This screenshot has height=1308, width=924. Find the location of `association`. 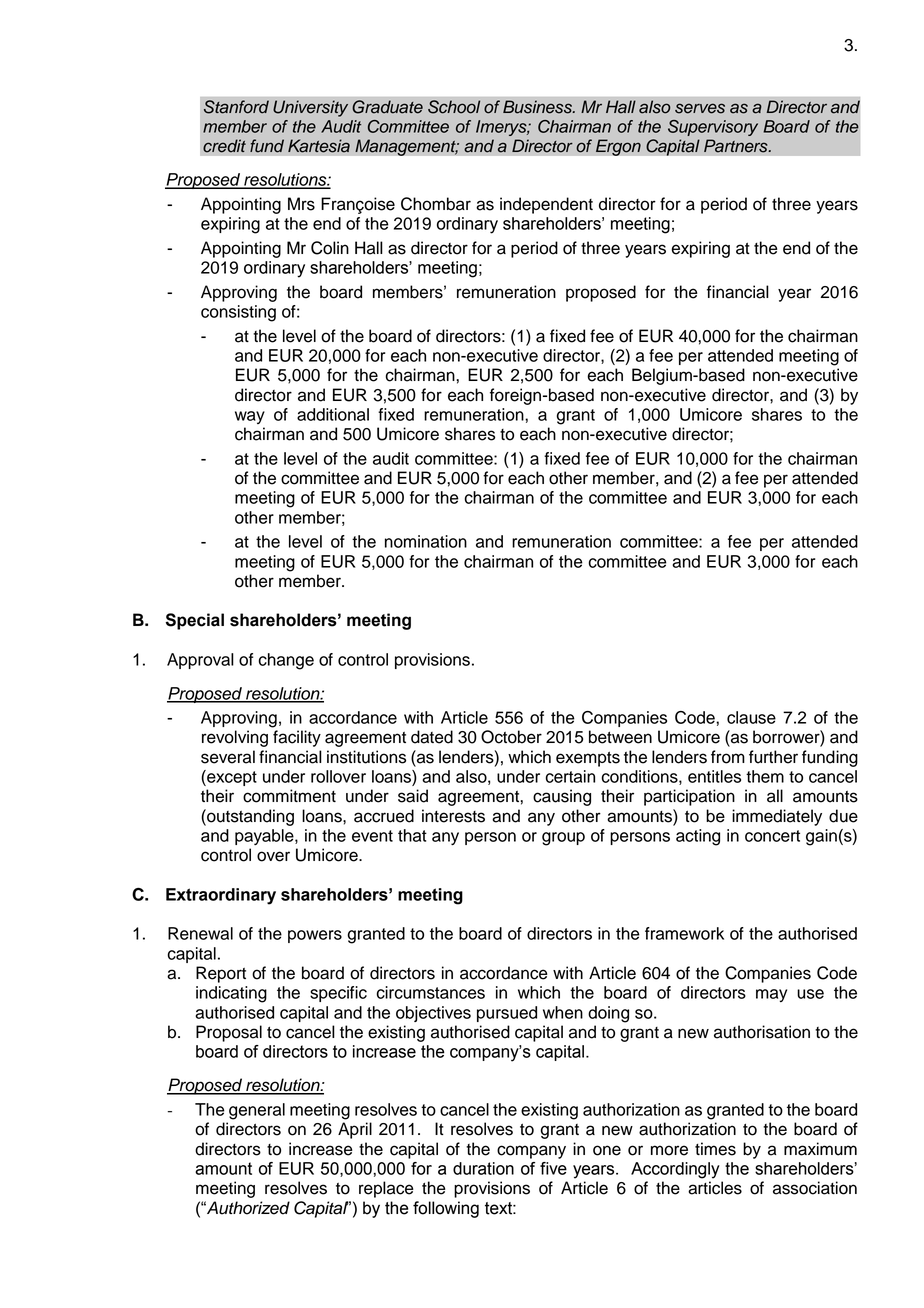

association is located at coordinates (815, 1188).
